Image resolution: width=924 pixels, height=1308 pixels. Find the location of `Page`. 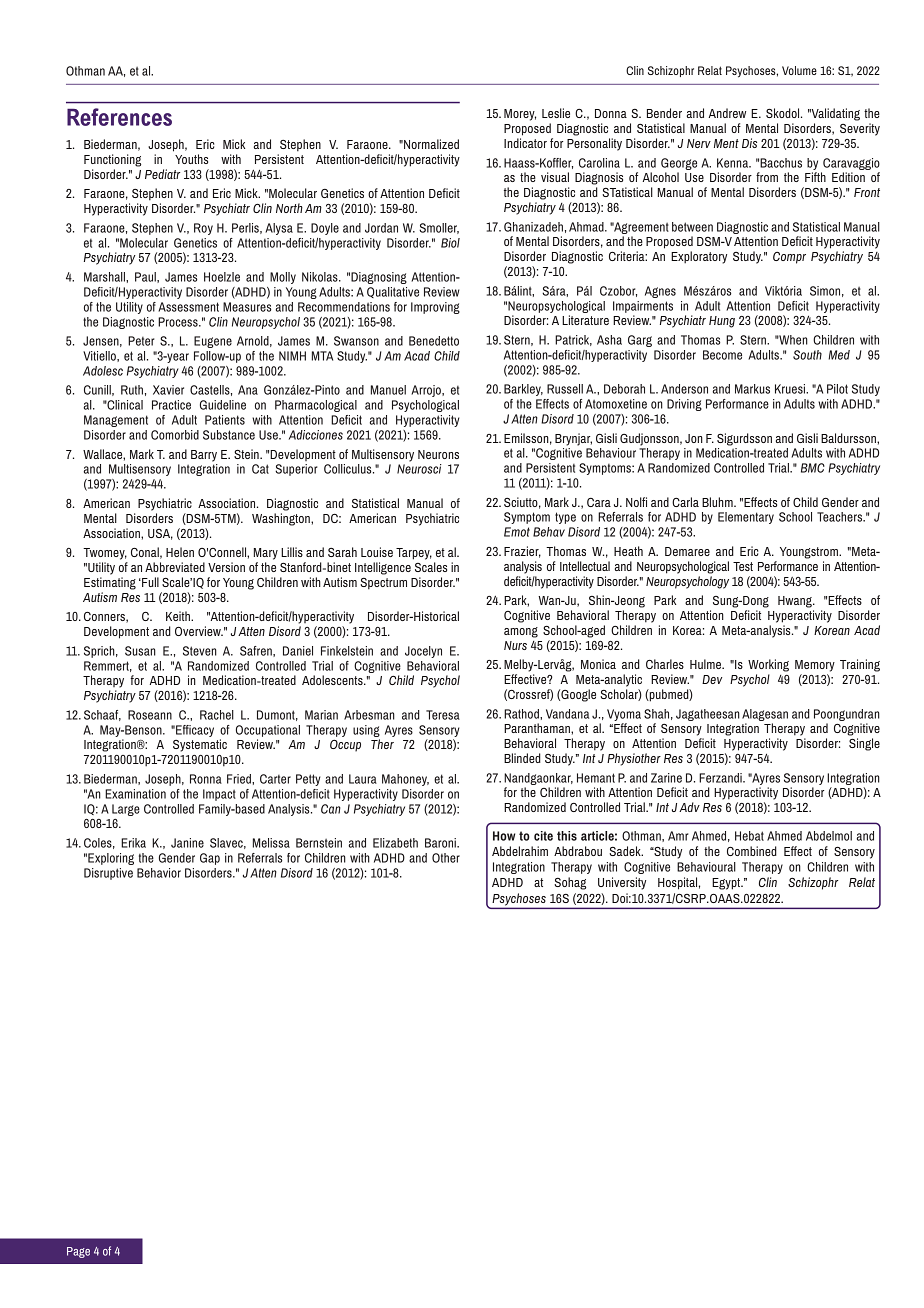

Page is located at coordinates (78, 1252).
